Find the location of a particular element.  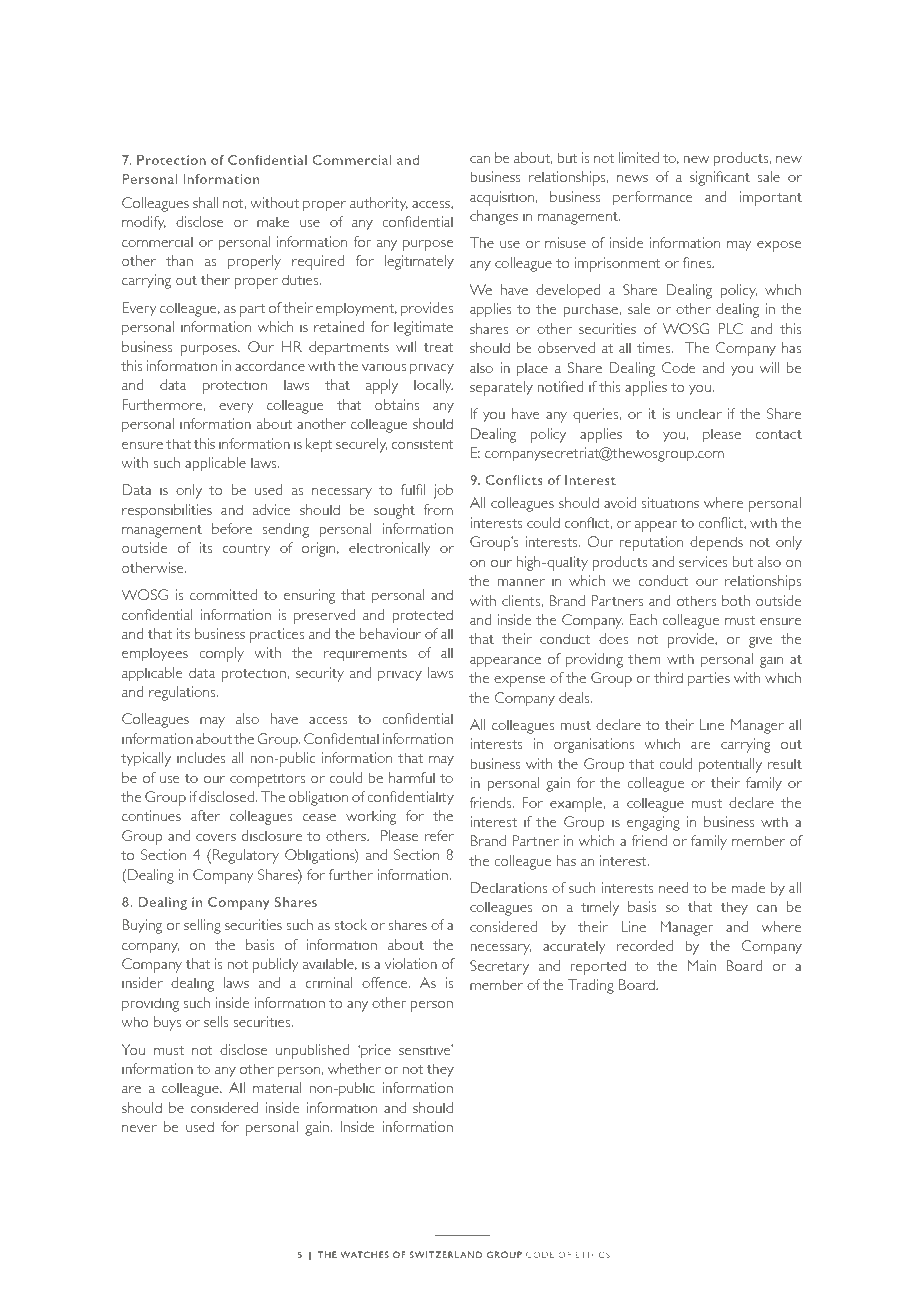

material is located at coordinates (277, 1087).
